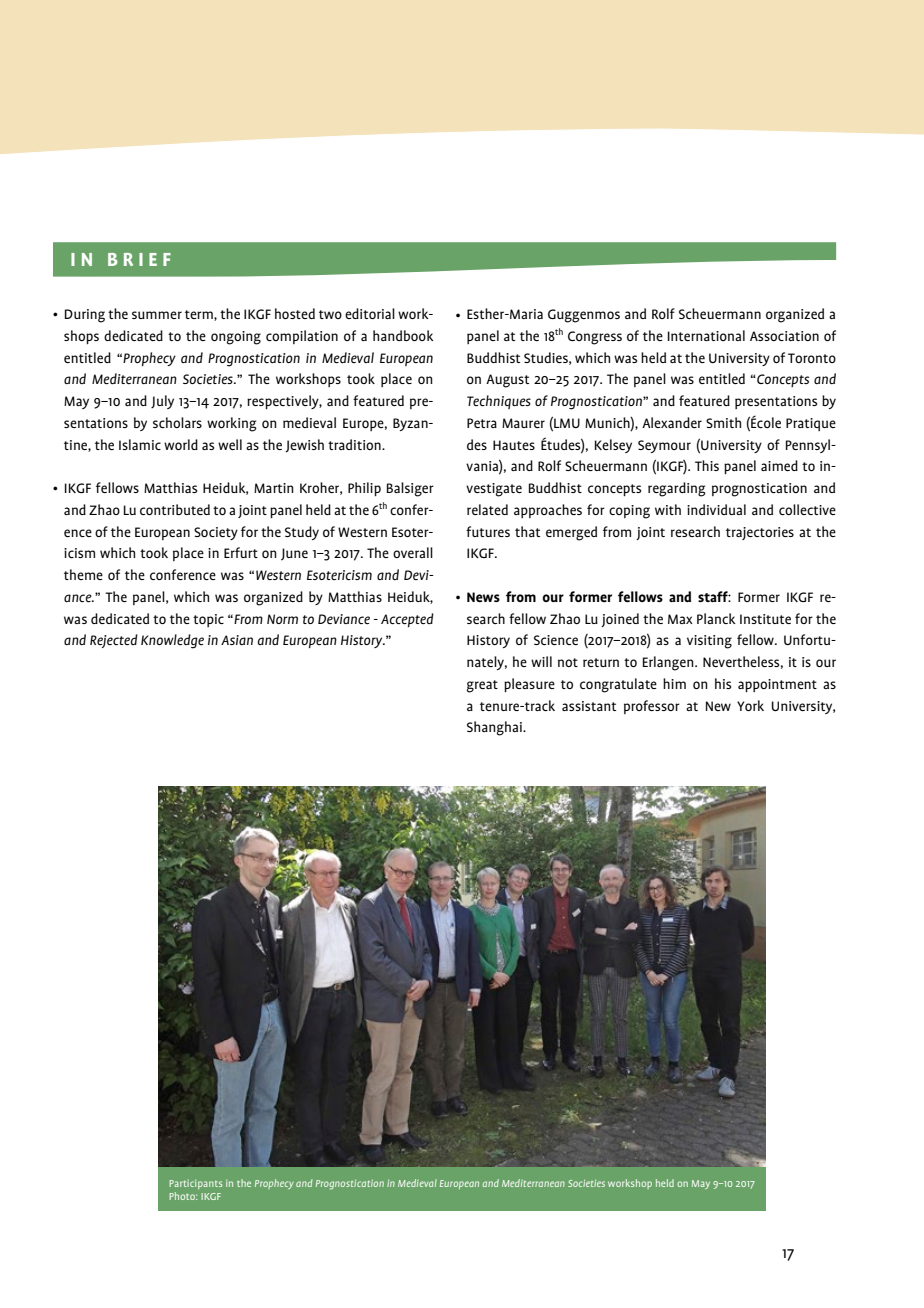  Describe the element at coordinates (706, 335) in the document. I see `International` at that location.
